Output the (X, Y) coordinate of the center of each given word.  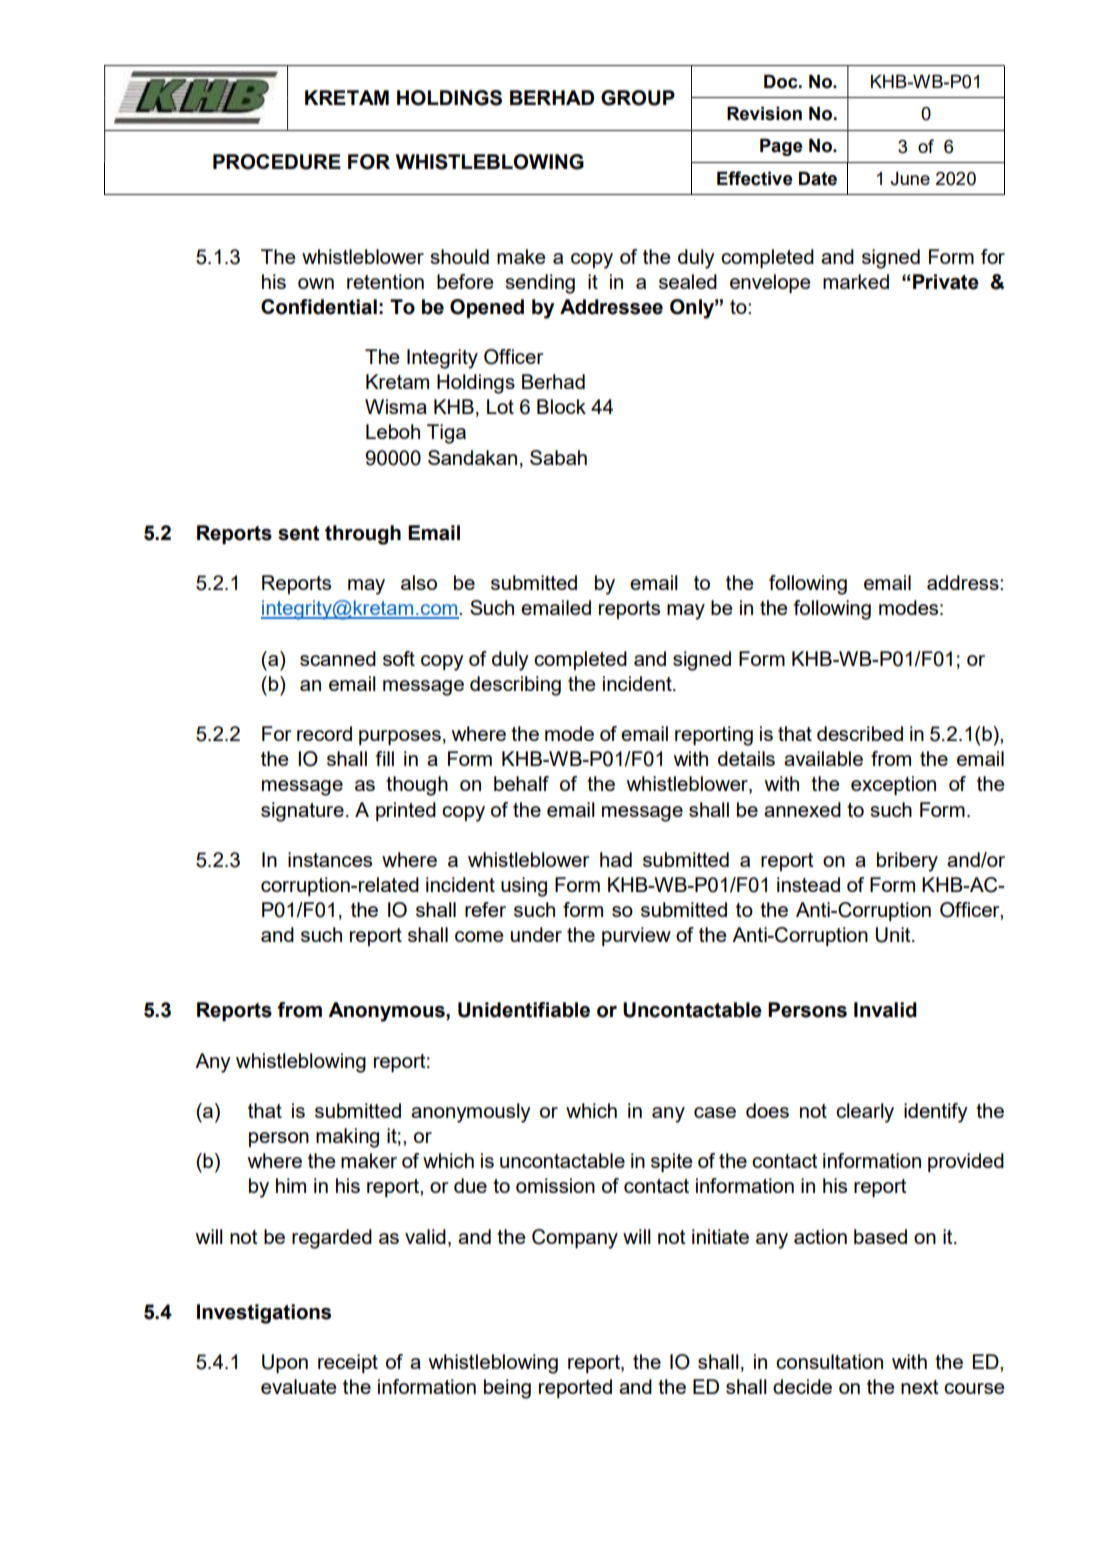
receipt (348, 1363)
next (920, 1387)
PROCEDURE (277, 162)
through (363, 535)
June (910, 179)
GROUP (638, 98)
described (860, 733)
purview (636, 936)
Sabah (558, 457)
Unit (894, 935)
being (507, 1389)
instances (330, 859)
